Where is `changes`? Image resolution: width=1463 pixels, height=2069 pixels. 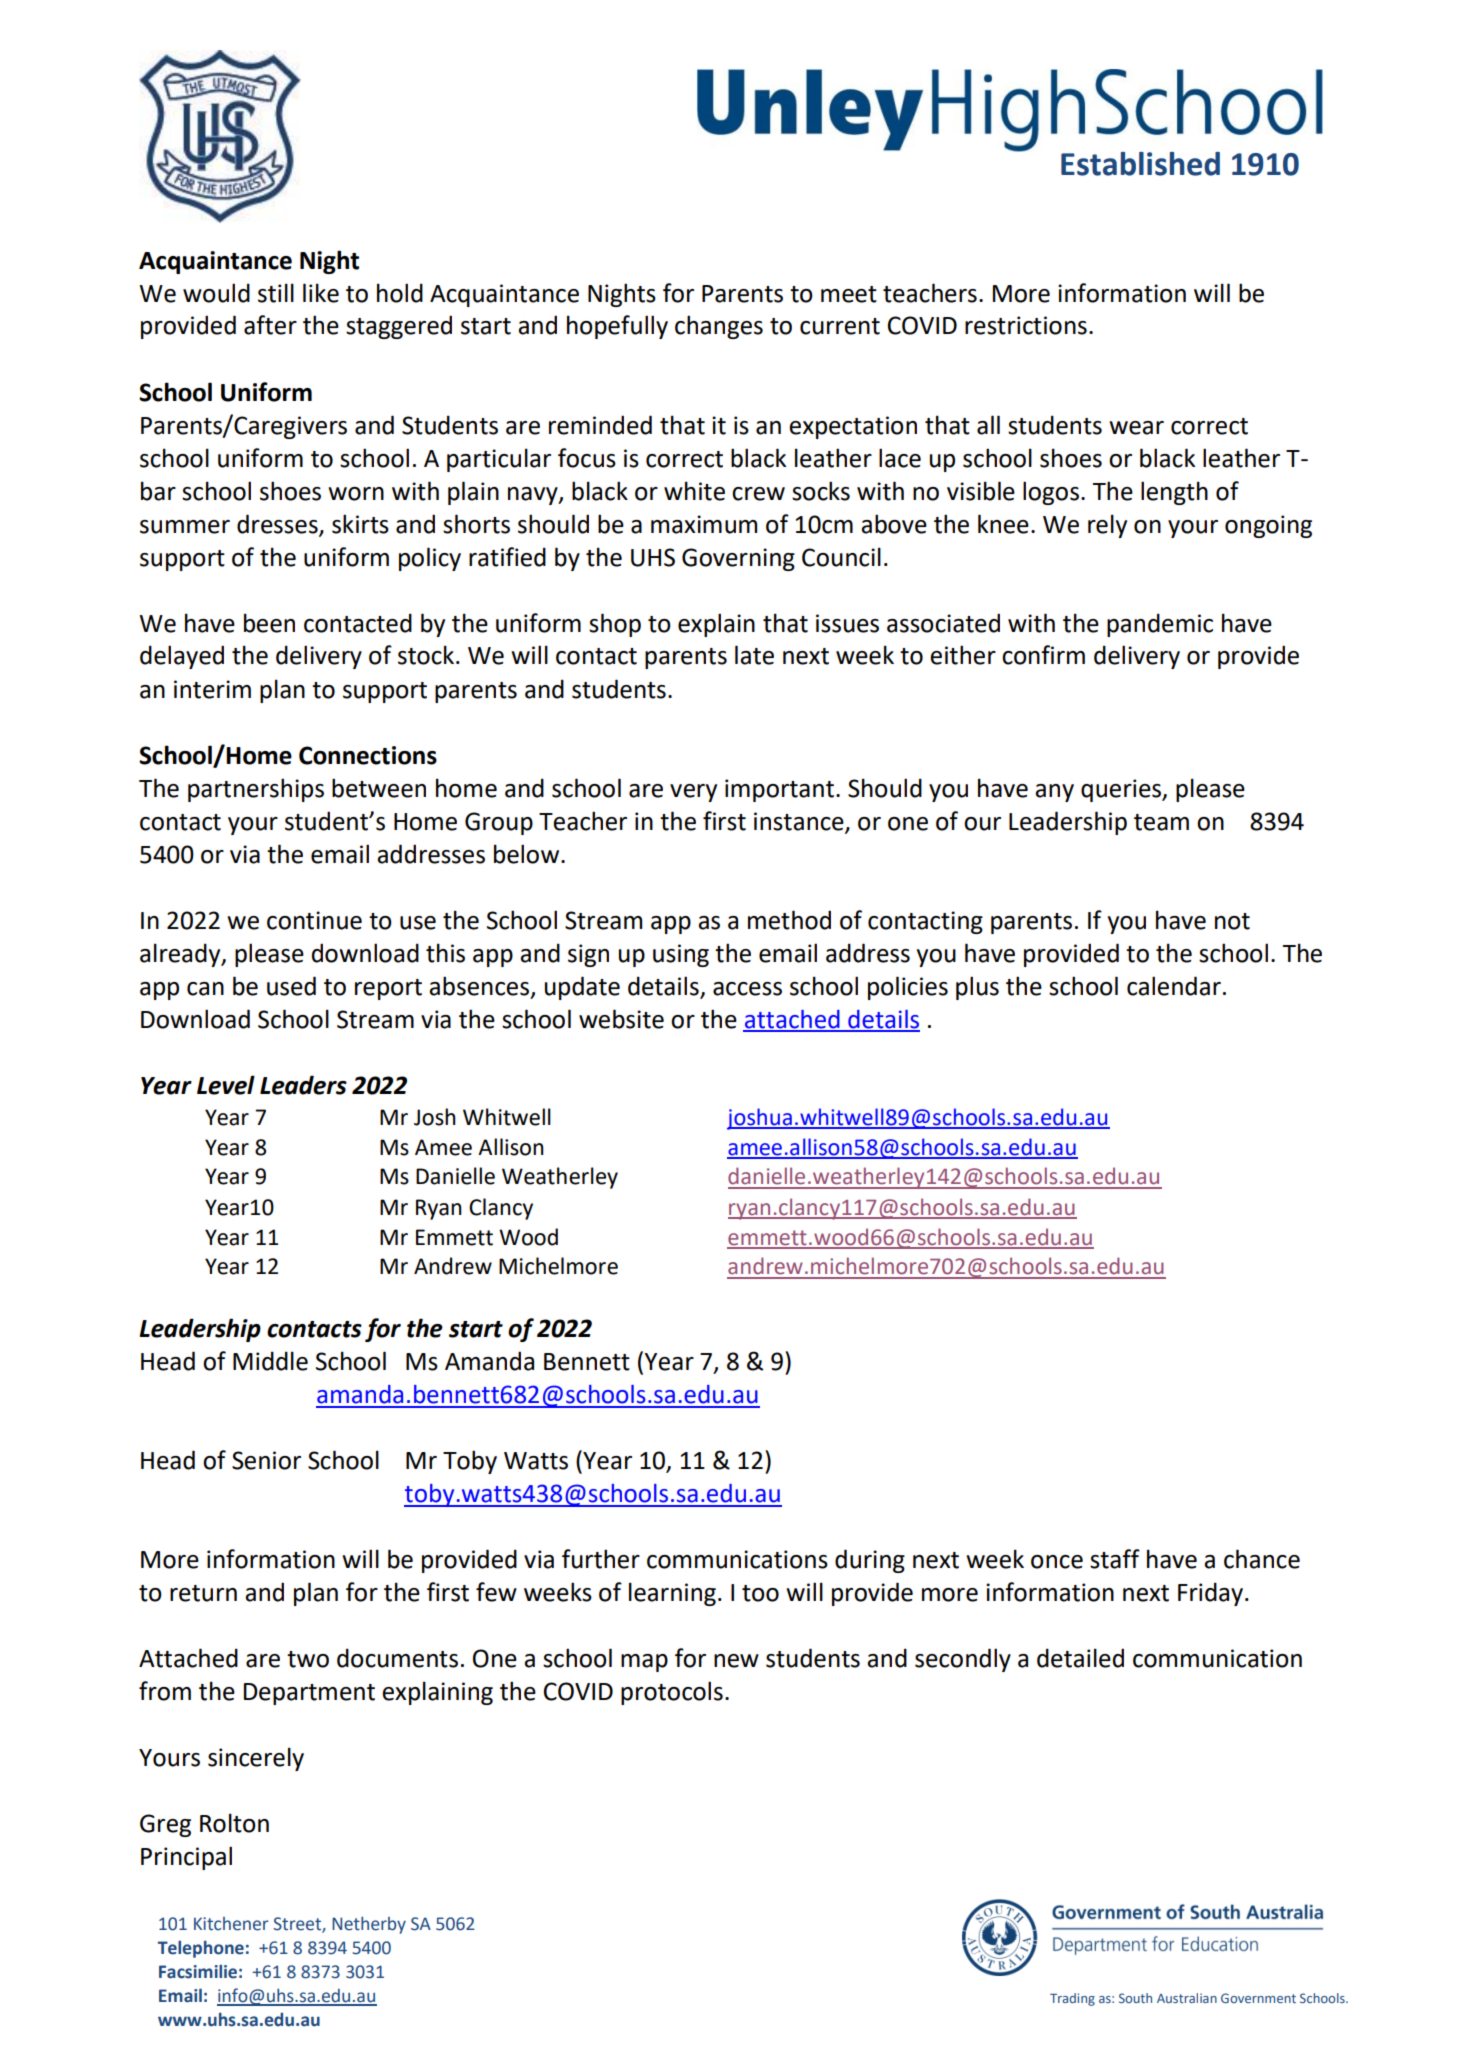 changes is located at coordinates (719, 327).
